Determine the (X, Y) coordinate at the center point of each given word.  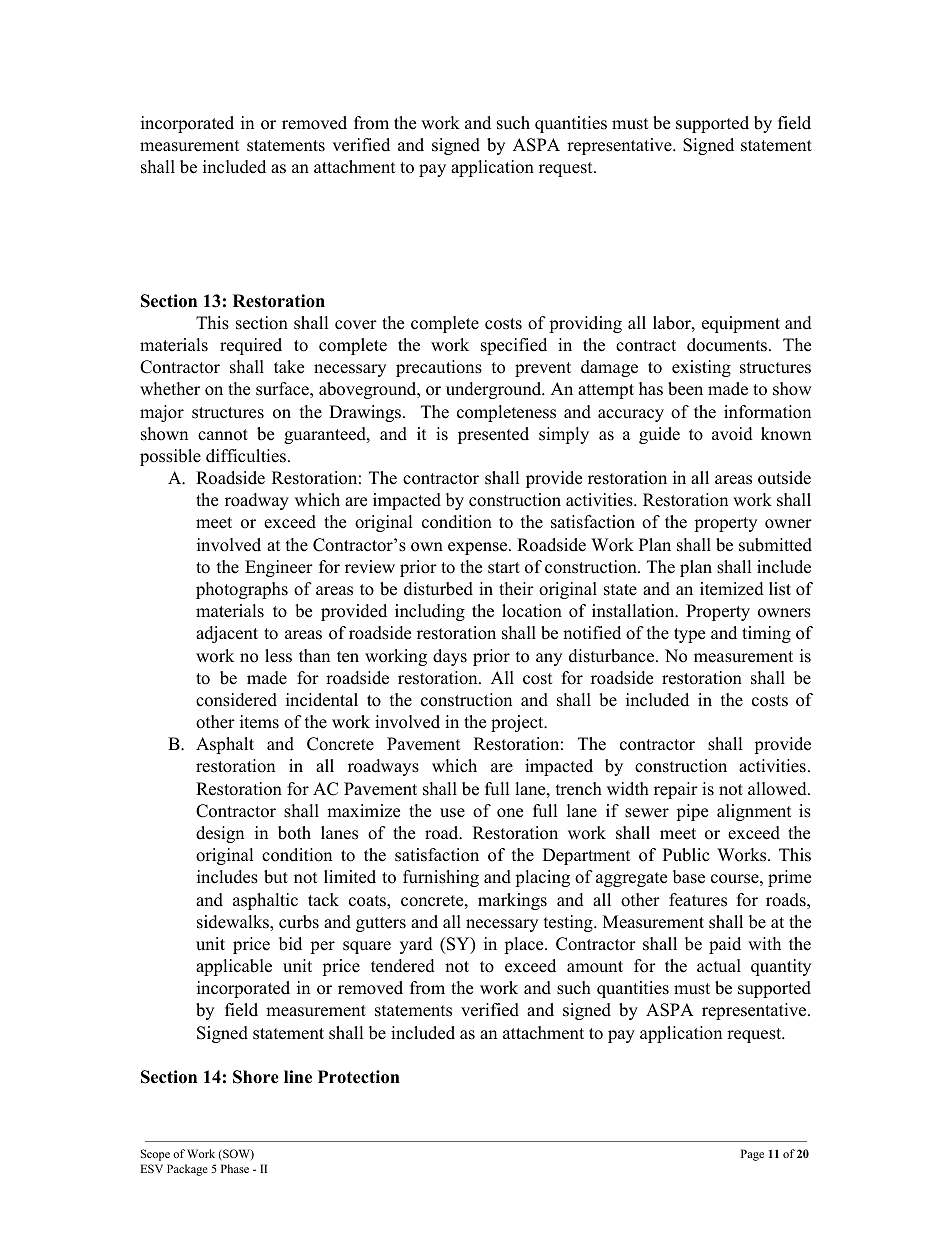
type (689, 635)
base (689, 877)
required (251, 346)
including (430, 612)
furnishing (441, 878)
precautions (439, 368)
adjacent (227, 634)
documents (727, 345)
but (276, 877)
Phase (235, 1168)
